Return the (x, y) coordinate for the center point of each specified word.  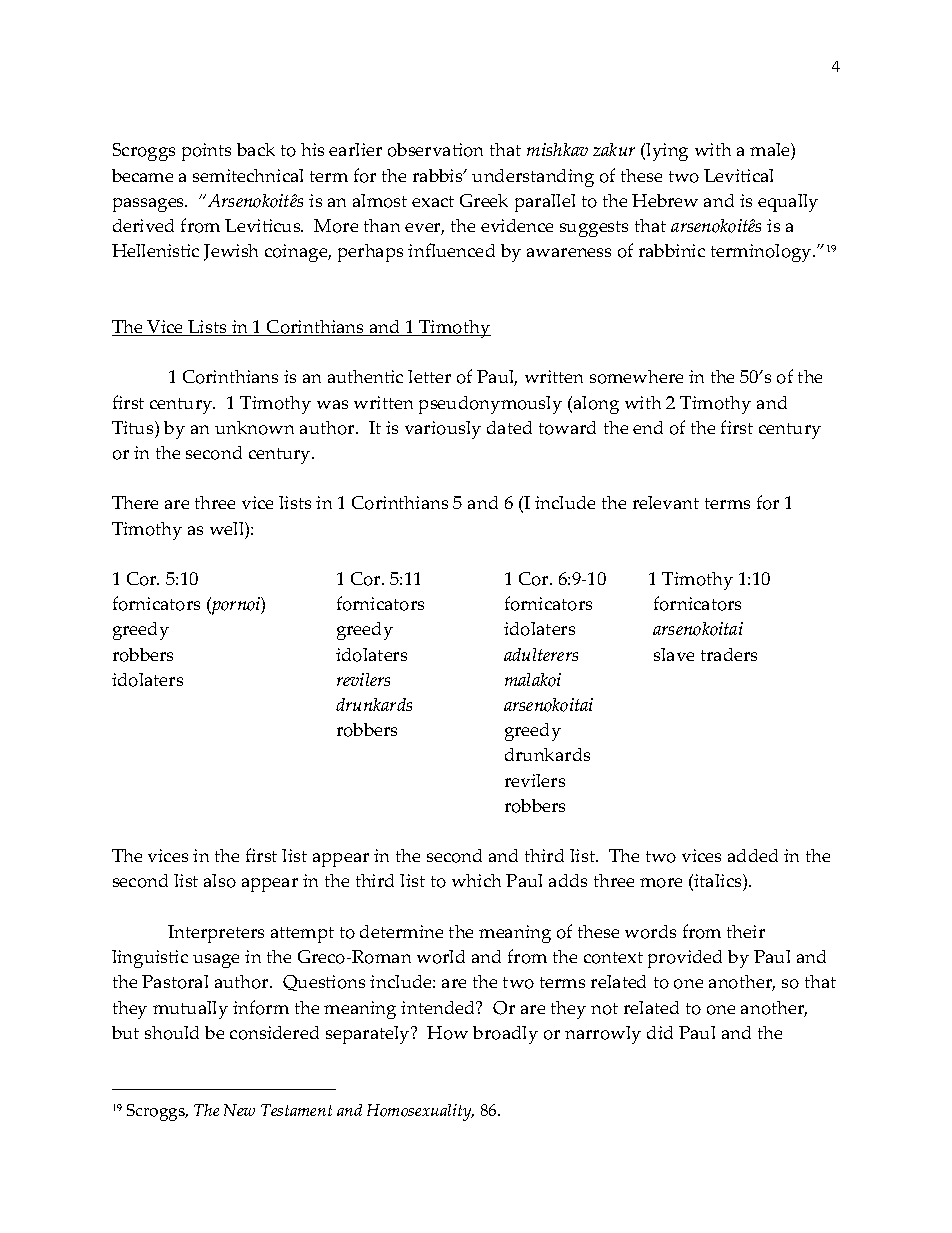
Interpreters (216, 934)
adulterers (541, 654)
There (135, 502)
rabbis (439, 175)
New (239, 1110)
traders (729, 654)
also (220, 881)
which (476, 880)
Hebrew (665, 200)
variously (443, 430)
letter (429, 376)
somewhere (636, 377)
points (206, 152)
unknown (254, 428)
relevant (666, 502)
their (746, 931)
